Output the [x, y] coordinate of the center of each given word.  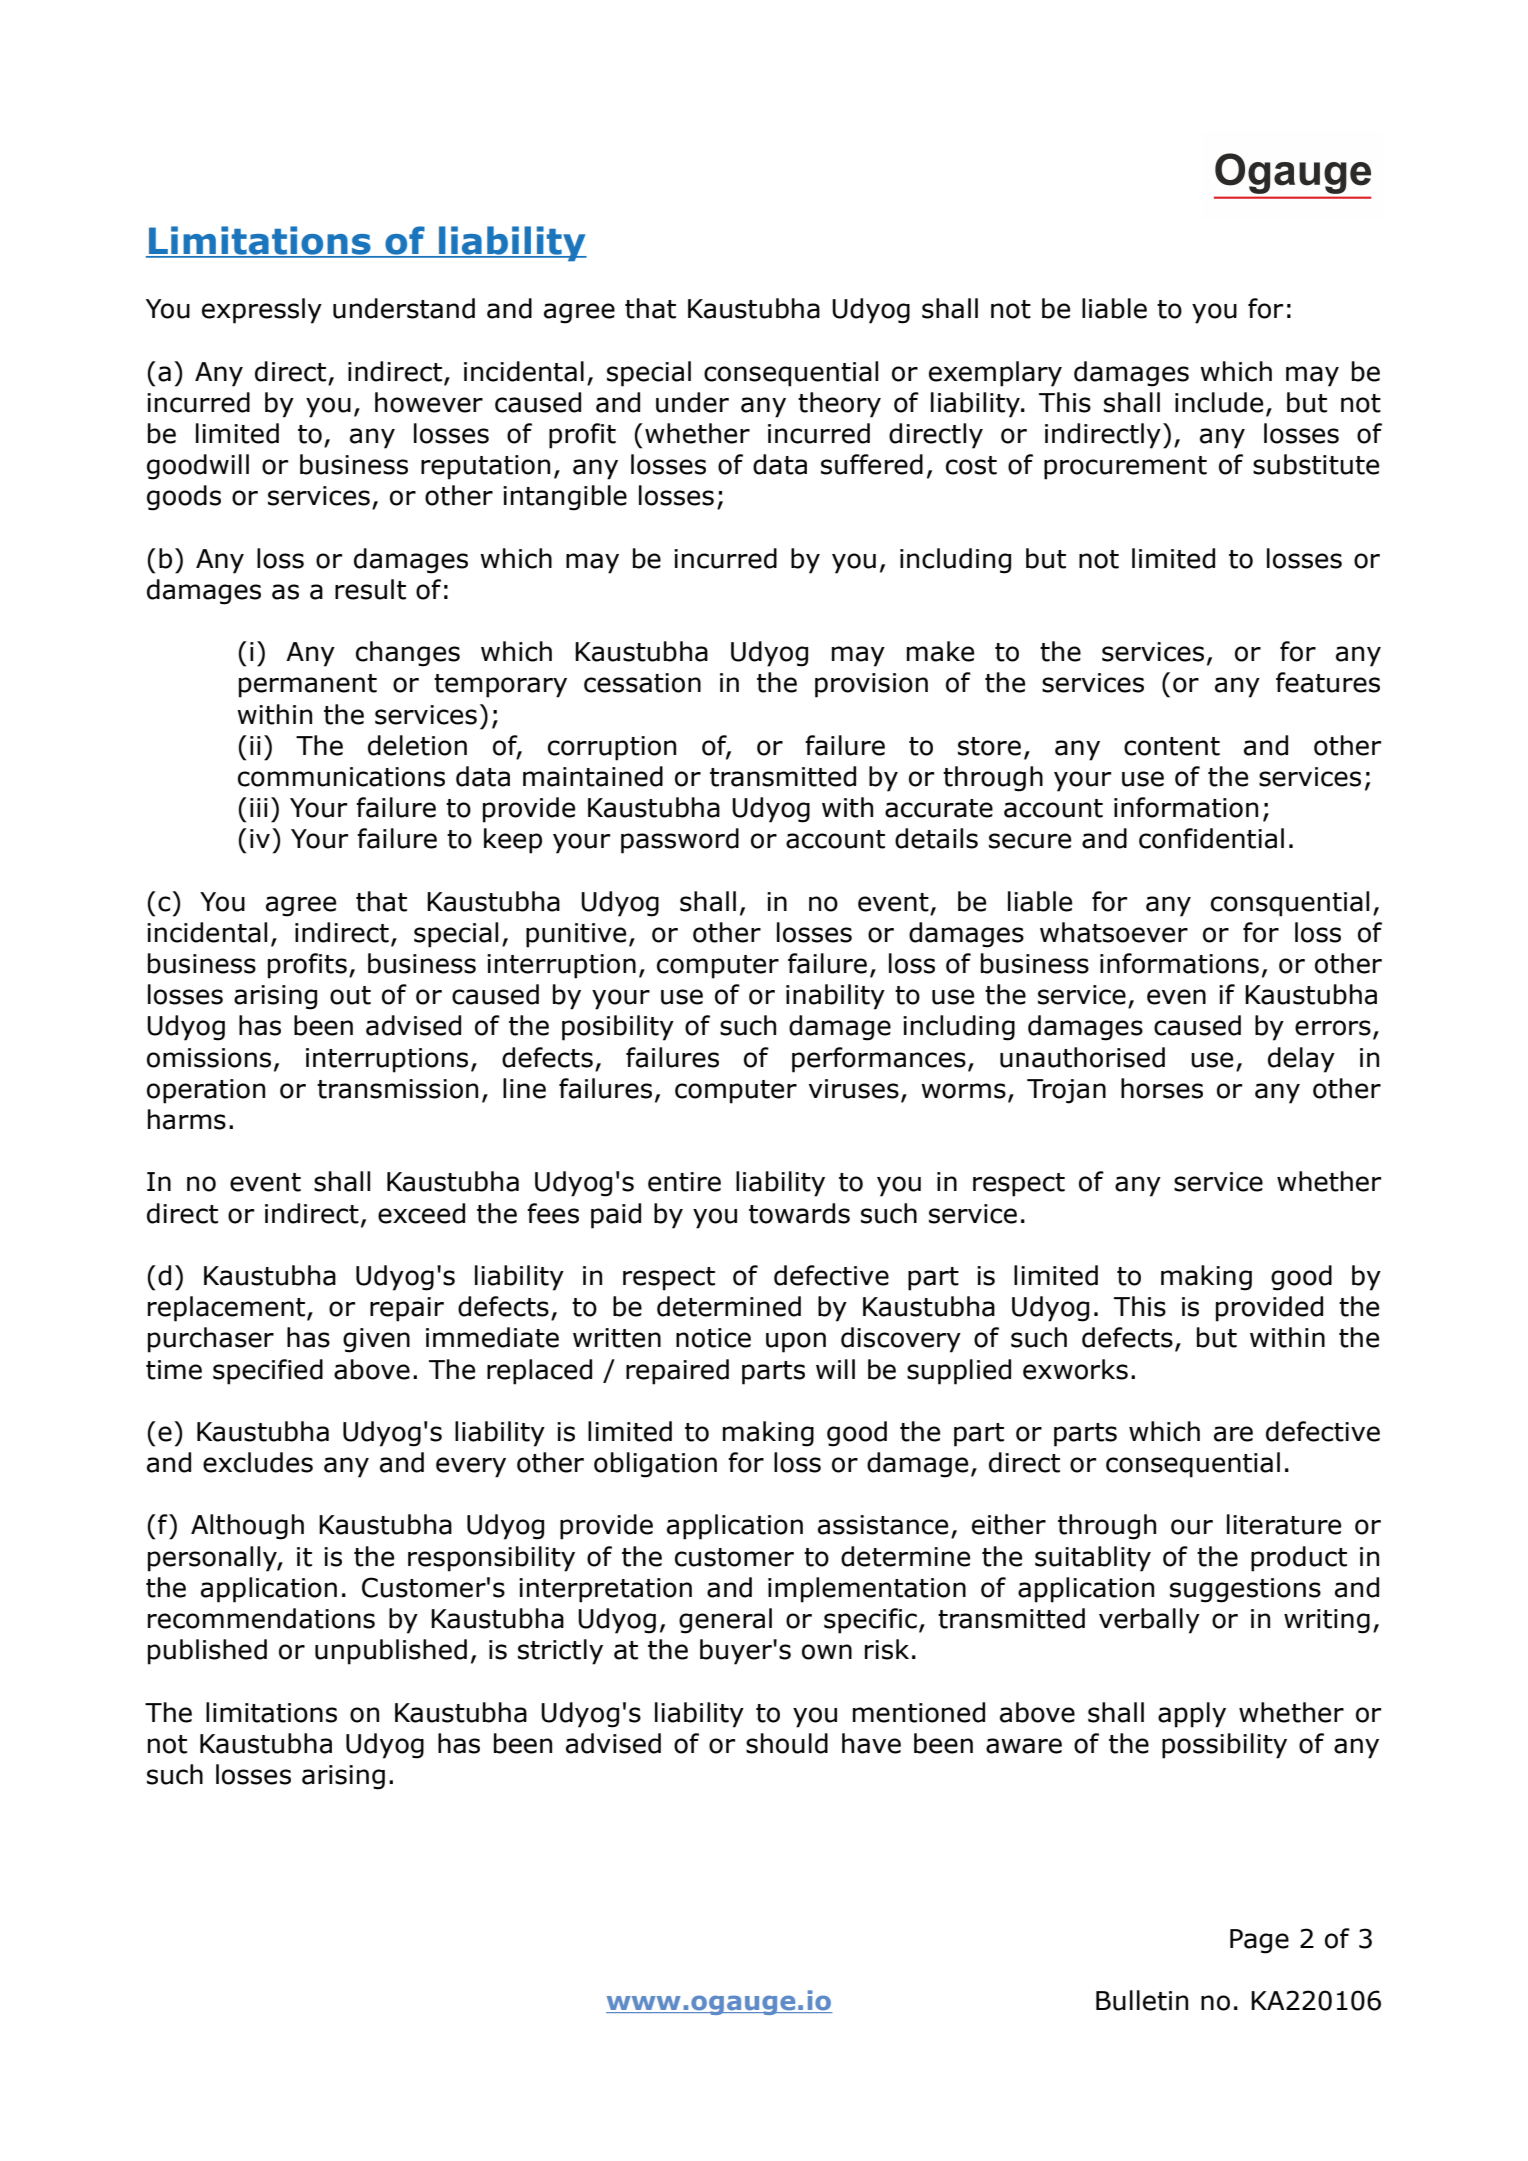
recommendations [261, 1618]
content [1172, 746]
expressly [262, 311]
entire [684, 1182]
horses [1162, 1088]
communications [341, 777]
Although [247, 1527]
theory [839, 405]
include [1219, 402]
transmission [397, 1089]
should [787, 1743]
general [725, 1621]
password [680, 841]
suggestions [1245, 1590]
